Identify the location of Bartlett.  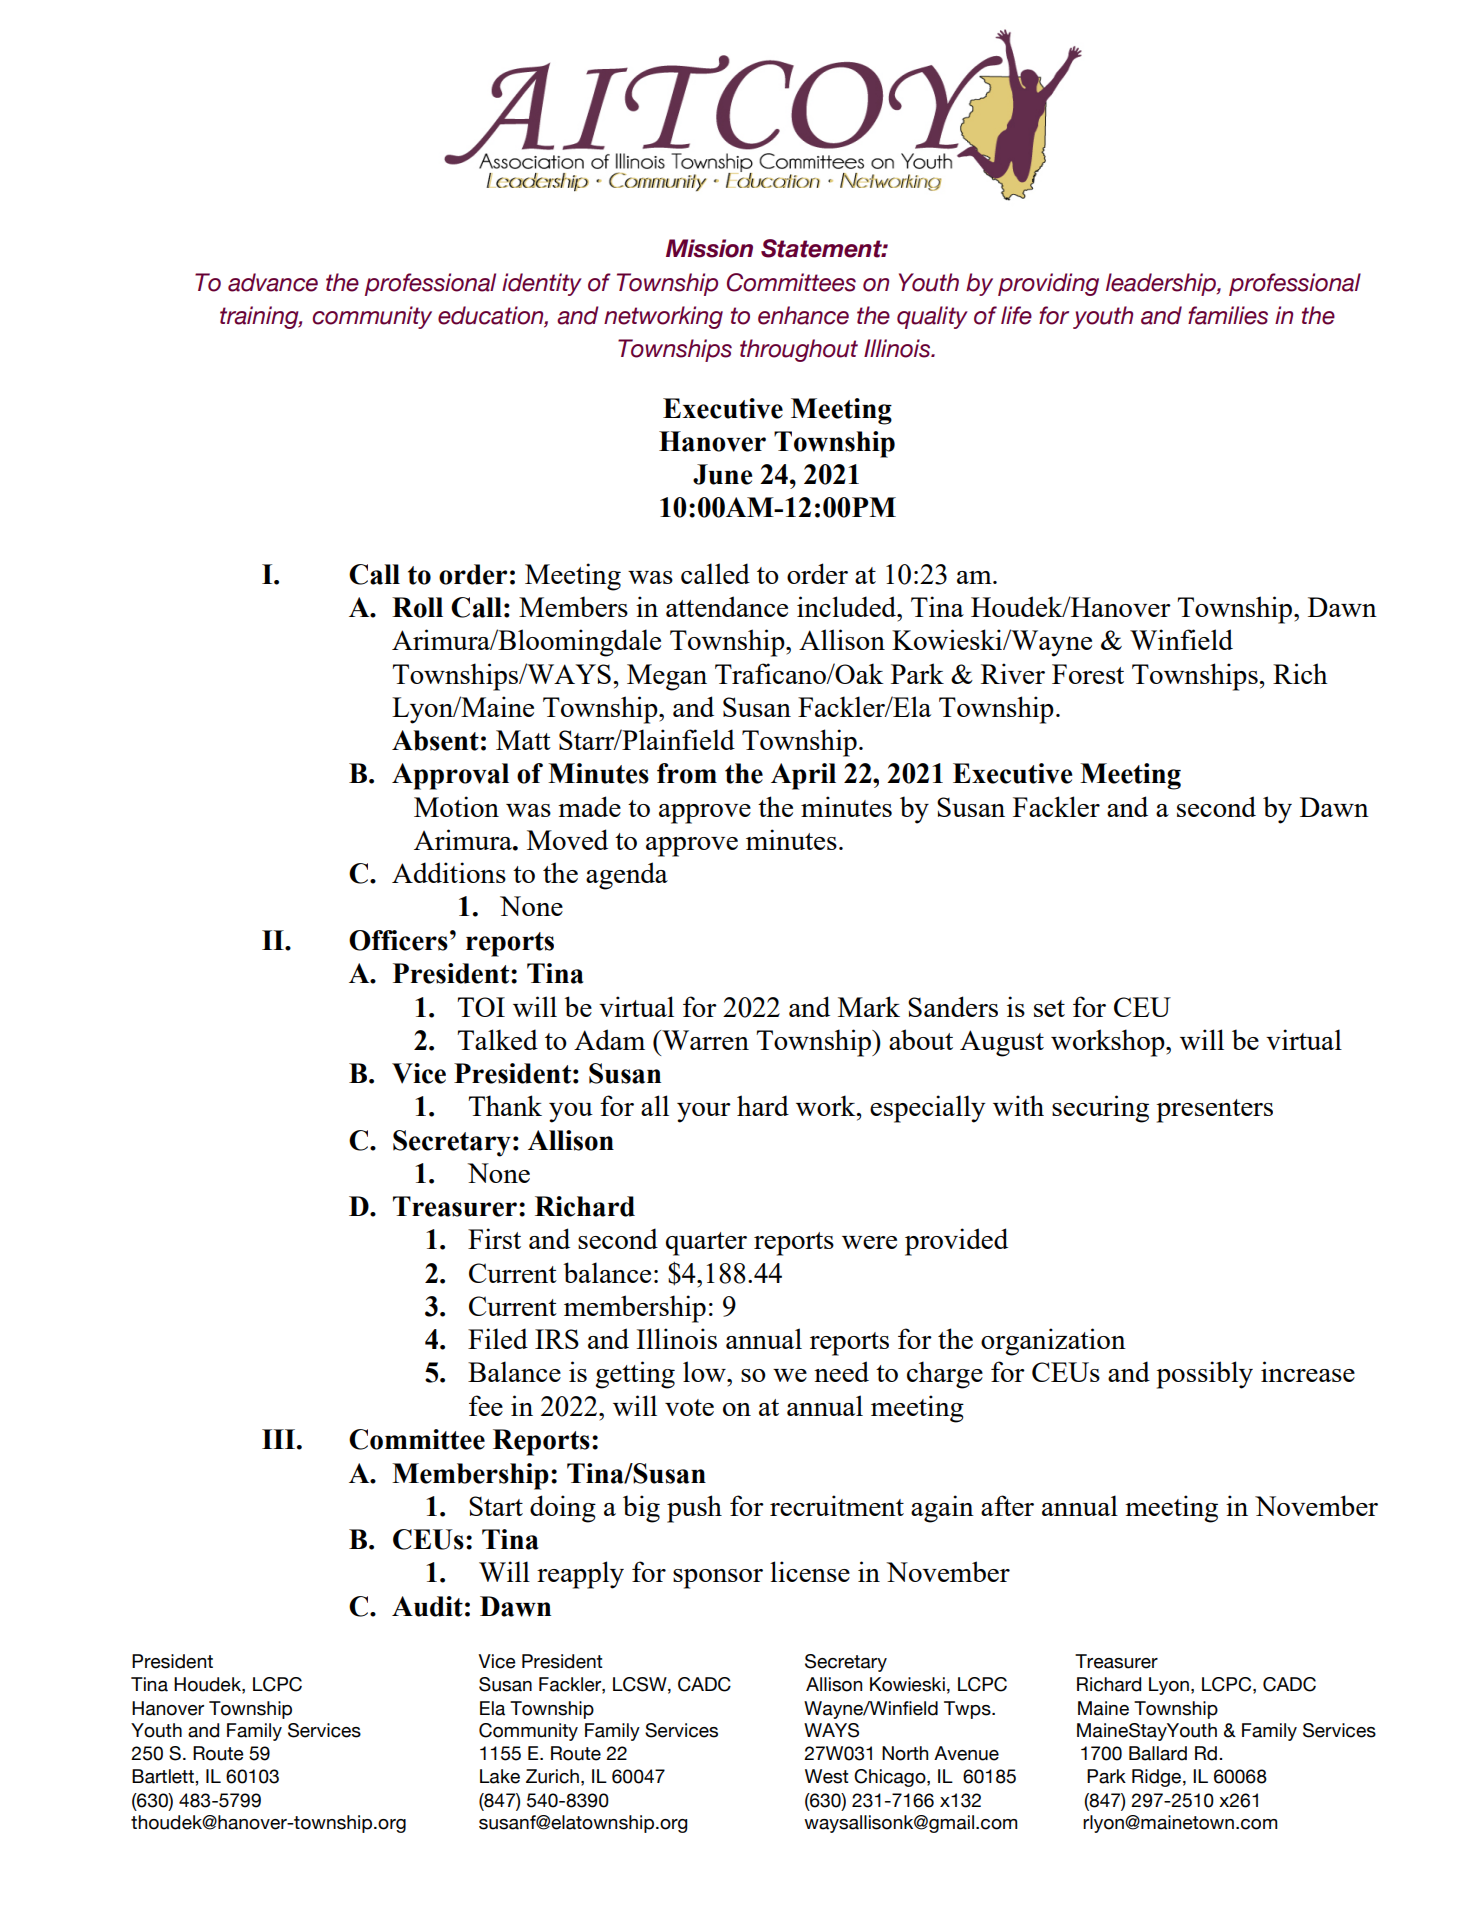
(164, 1776).
